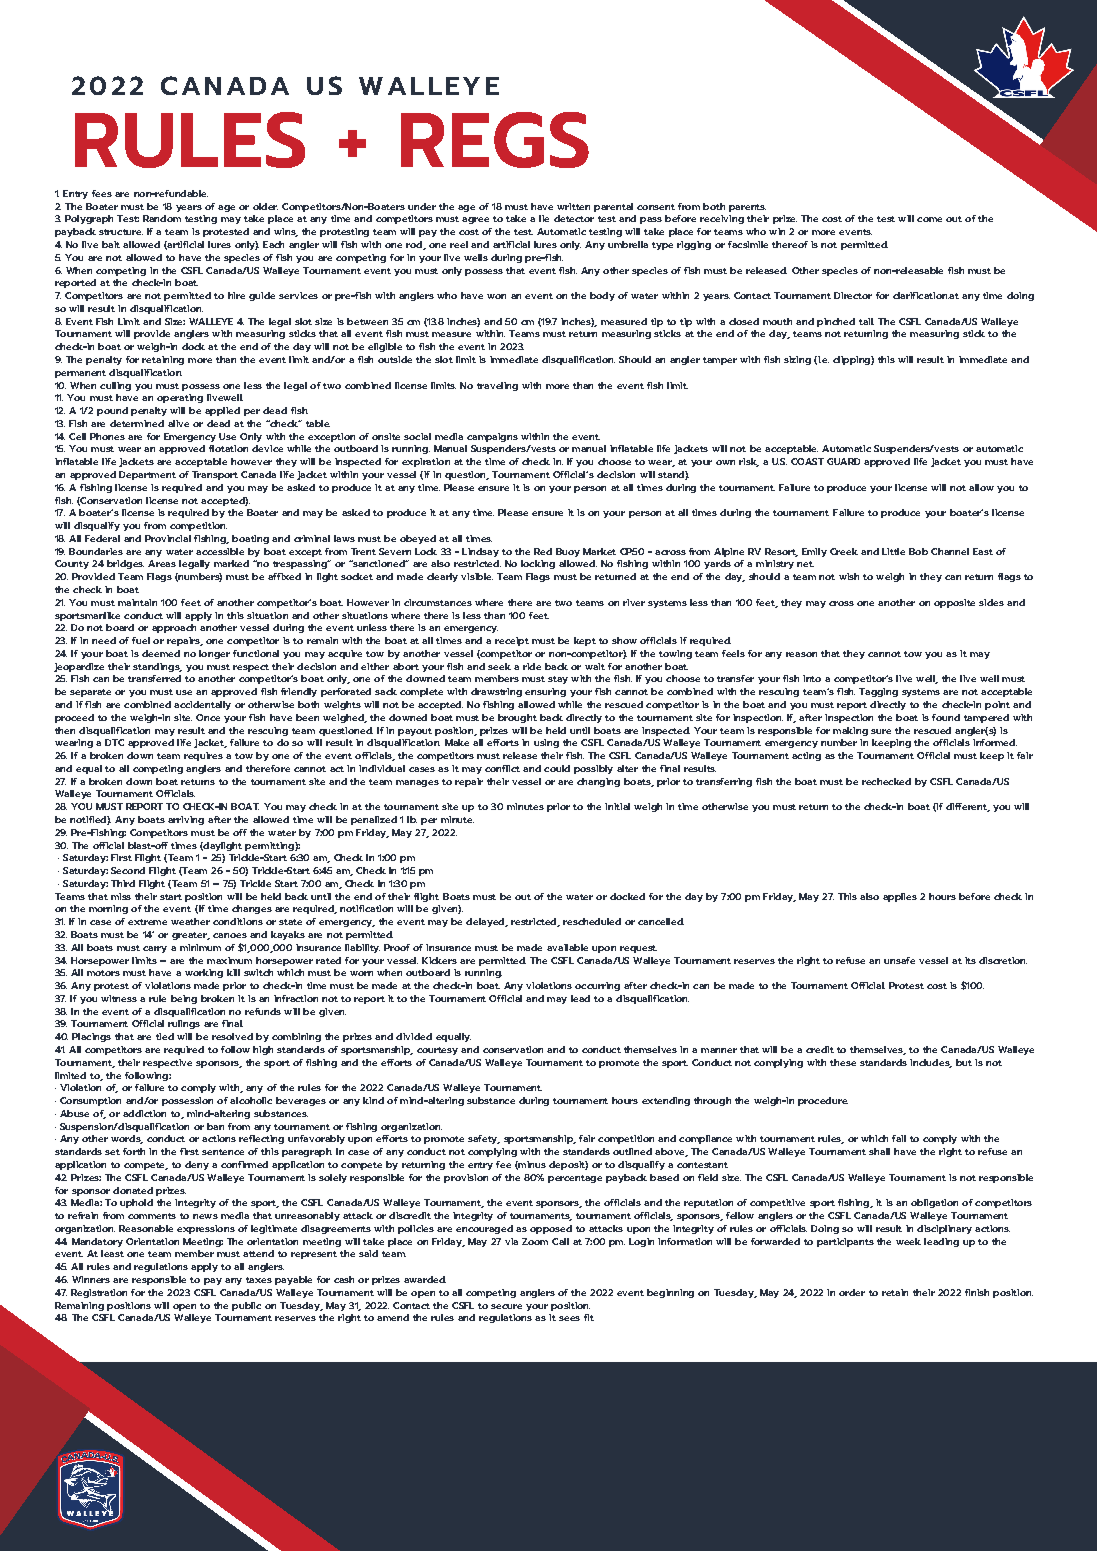 Image resolution: width=1097 pixels, height=1551 pixels. Describe the element at coordinates (893, 551) in the screenshot. I see `Little` at that location.
